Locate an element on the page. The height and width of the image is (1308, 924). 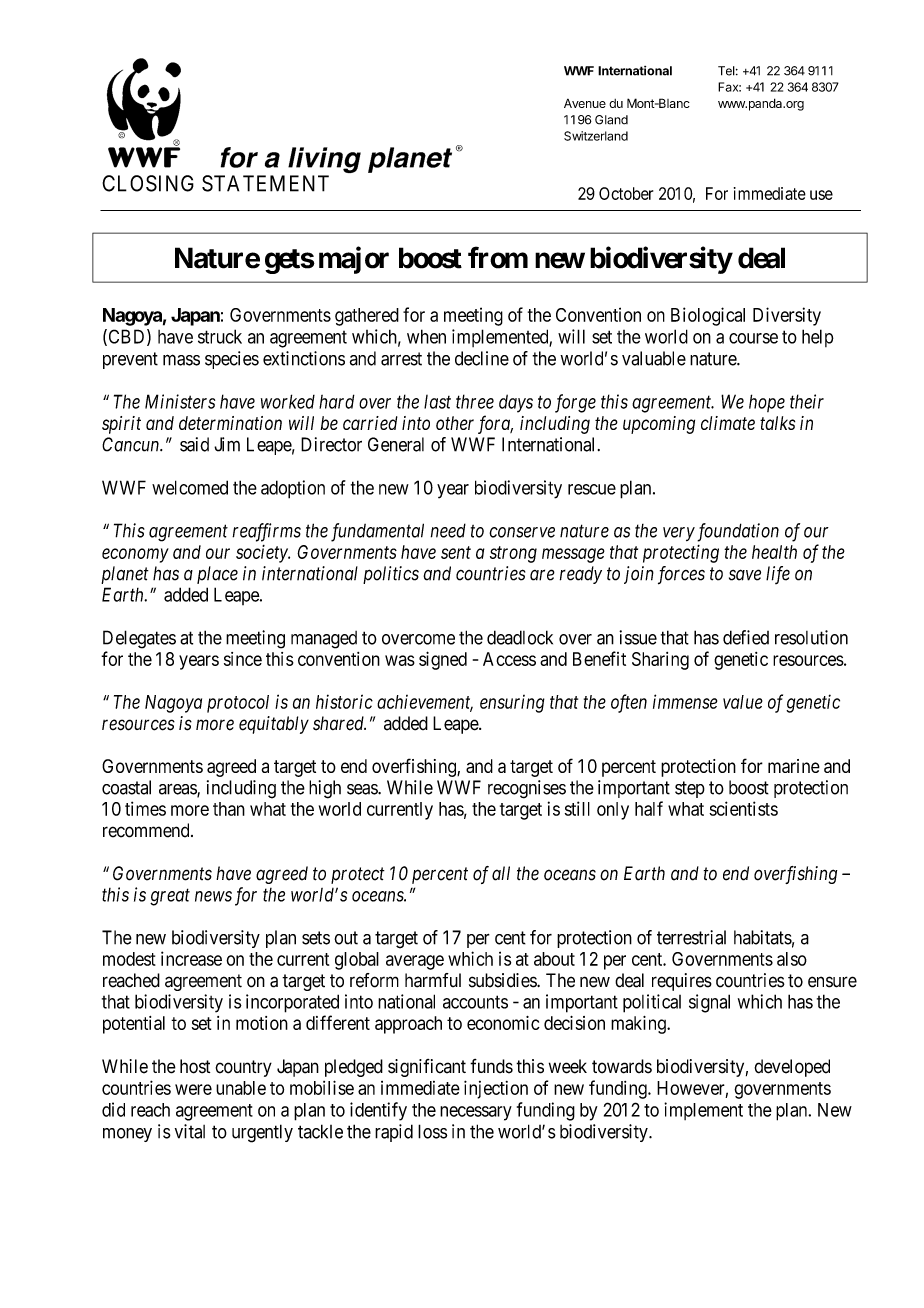
defied is located at coordinates (746, 637).
